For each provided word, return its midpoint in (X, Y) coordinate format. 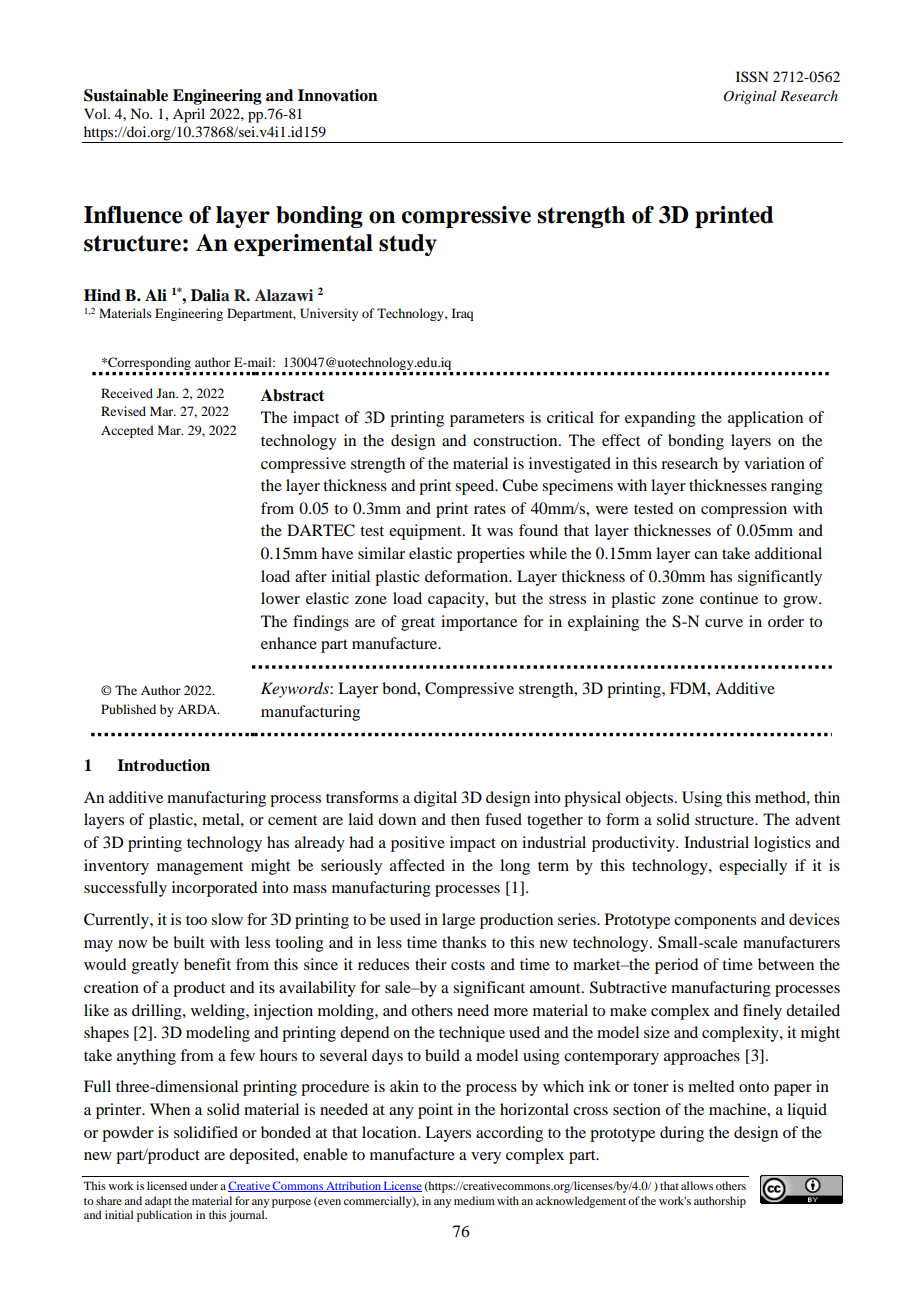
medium (474, 1200)
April (189, 115)
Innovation (338, 95)
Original (750, 97)
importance (479, 623)
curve (724, 623)
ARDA (198, 709)
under (204, 1185)
